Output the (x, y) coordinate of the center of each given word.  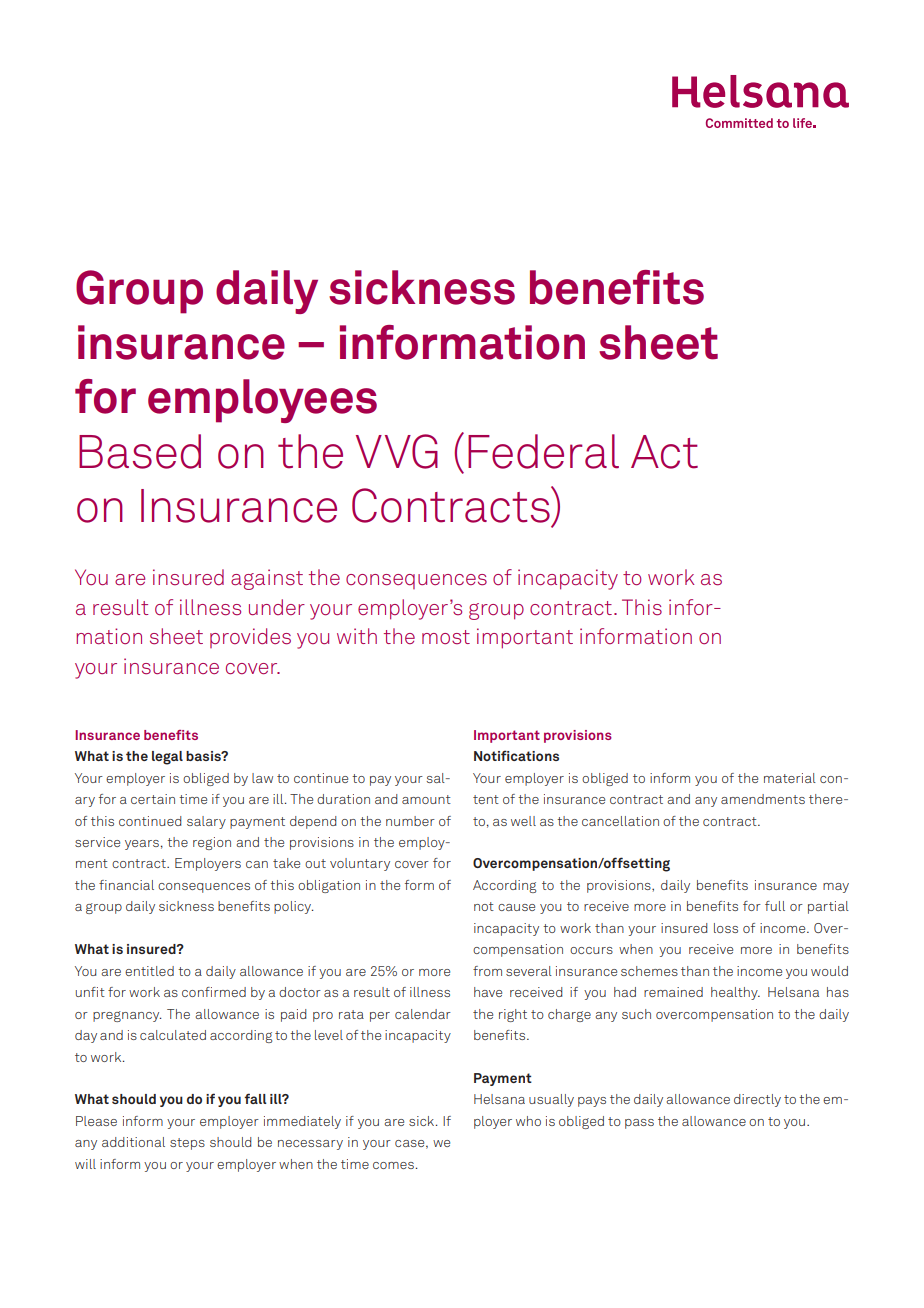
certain (153, 799)
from (487, 971)
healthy (735, 993)
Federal (543, 451)
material (790, 778)
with (357, 636)
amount (426, 799)
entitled (149, 971)
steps (187, 1144)
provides (250, 638)
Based (140, 451)
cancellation (620, 821)
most (446, 637)
